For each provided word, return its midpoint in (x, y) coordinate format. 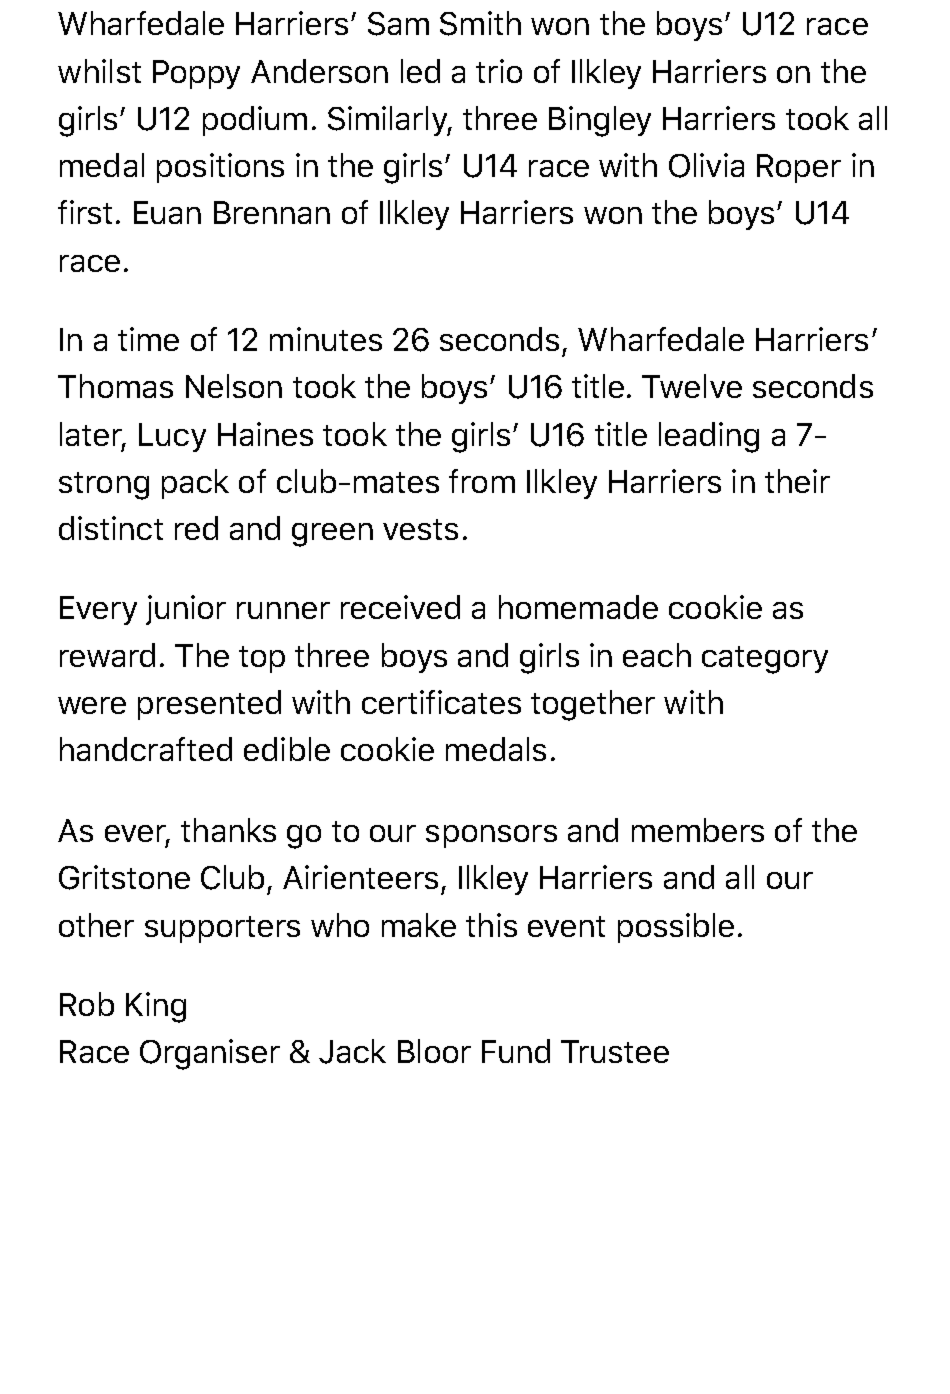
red (196, 528)
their (797, 481)
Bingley (600, 121)
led (420, 71)
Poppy (196, 74)
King (156, 1007)
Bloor (434, 1051)
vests (420, 529)
